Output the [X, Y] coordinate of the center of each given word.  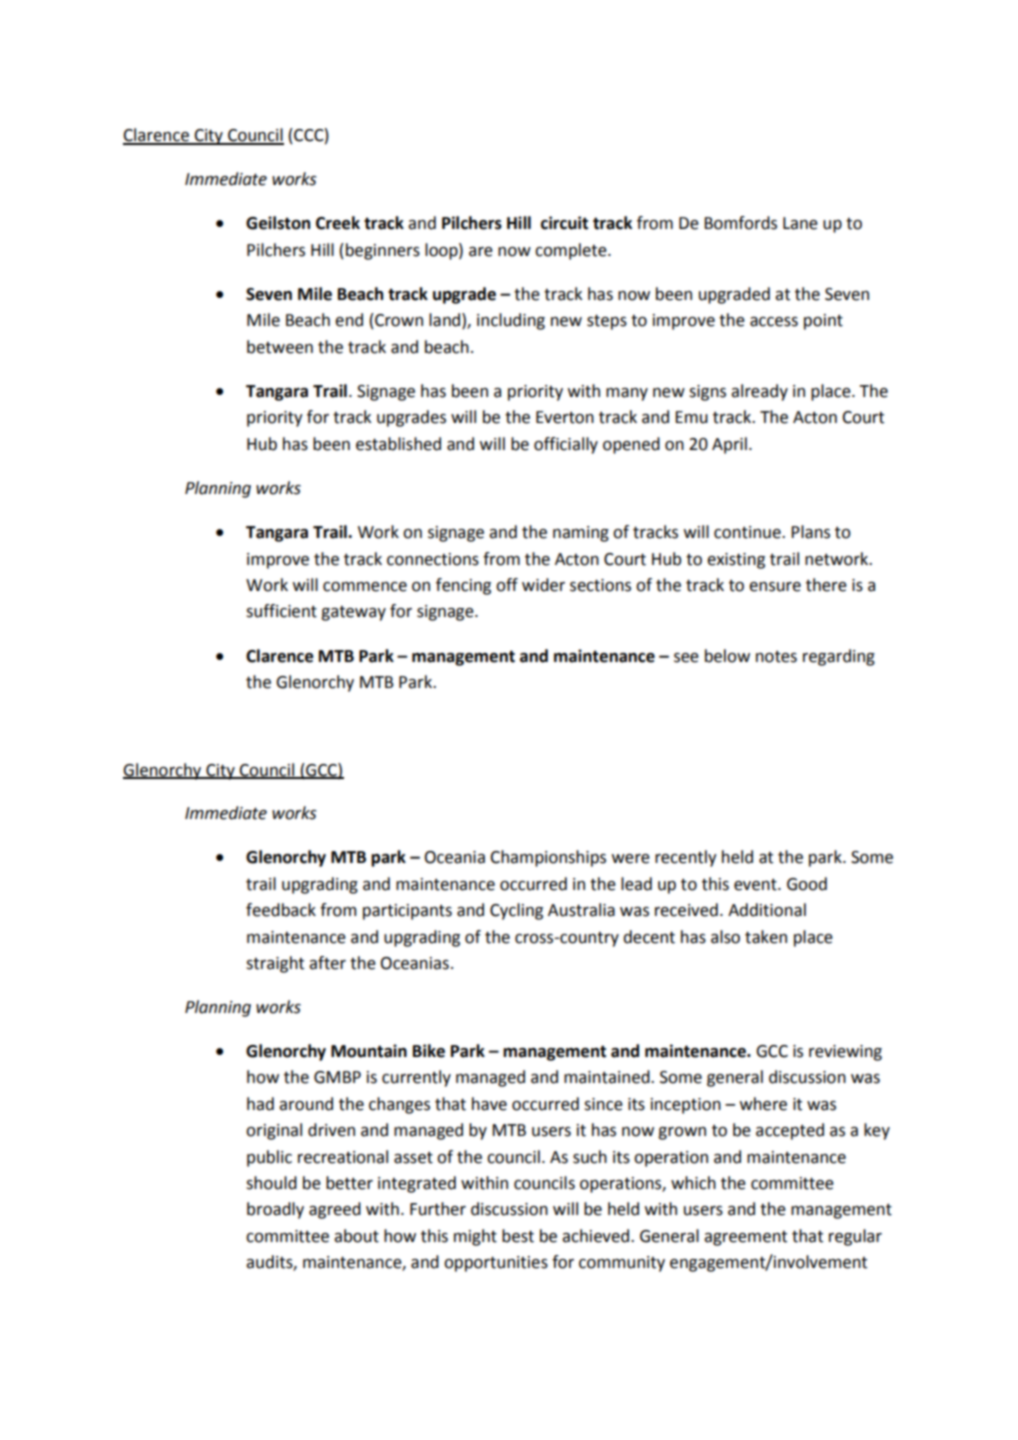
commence [365, 587]
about [356, 1236]
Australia [581, 910]
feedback [281, 910]
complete [572, 251]
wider [543, 585]
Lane [800, 223]
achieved [597, 1236]
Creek [338, 223]
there [826, 585]
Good [807, 884]
